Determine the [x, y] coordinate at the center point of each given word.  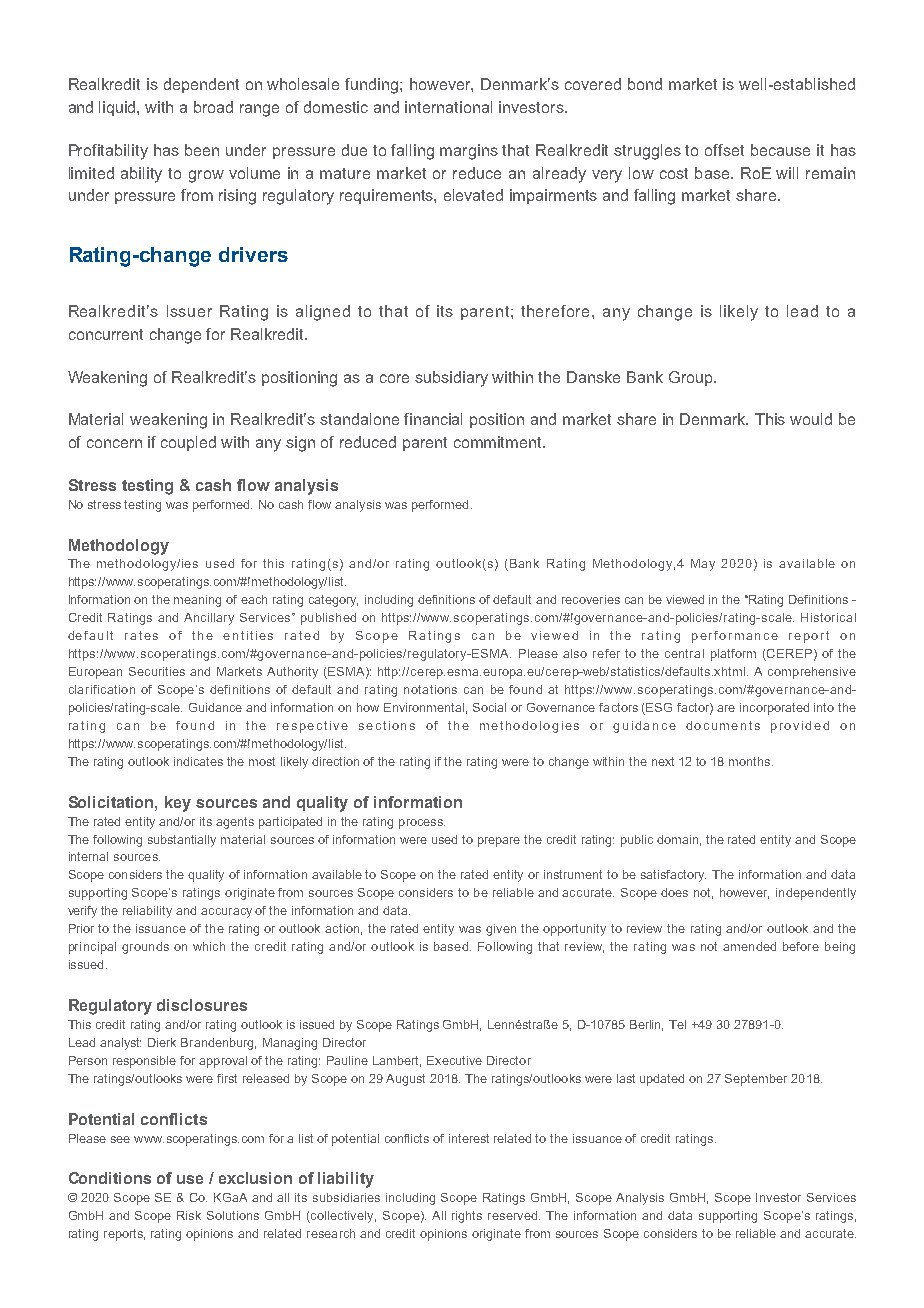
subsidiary [451, 379]
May [703, 565]
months [751, 761]
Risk [189, 1215]
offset [724, 150]
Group [692, 378]
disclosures [202, 1005]
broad [213, 107]
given [501, 930]
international [448, 107]
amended [749, 946]
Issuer [189, 311]
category [333, 601]
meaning [197, 601]
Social [489, 707]
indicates [198, 761]
